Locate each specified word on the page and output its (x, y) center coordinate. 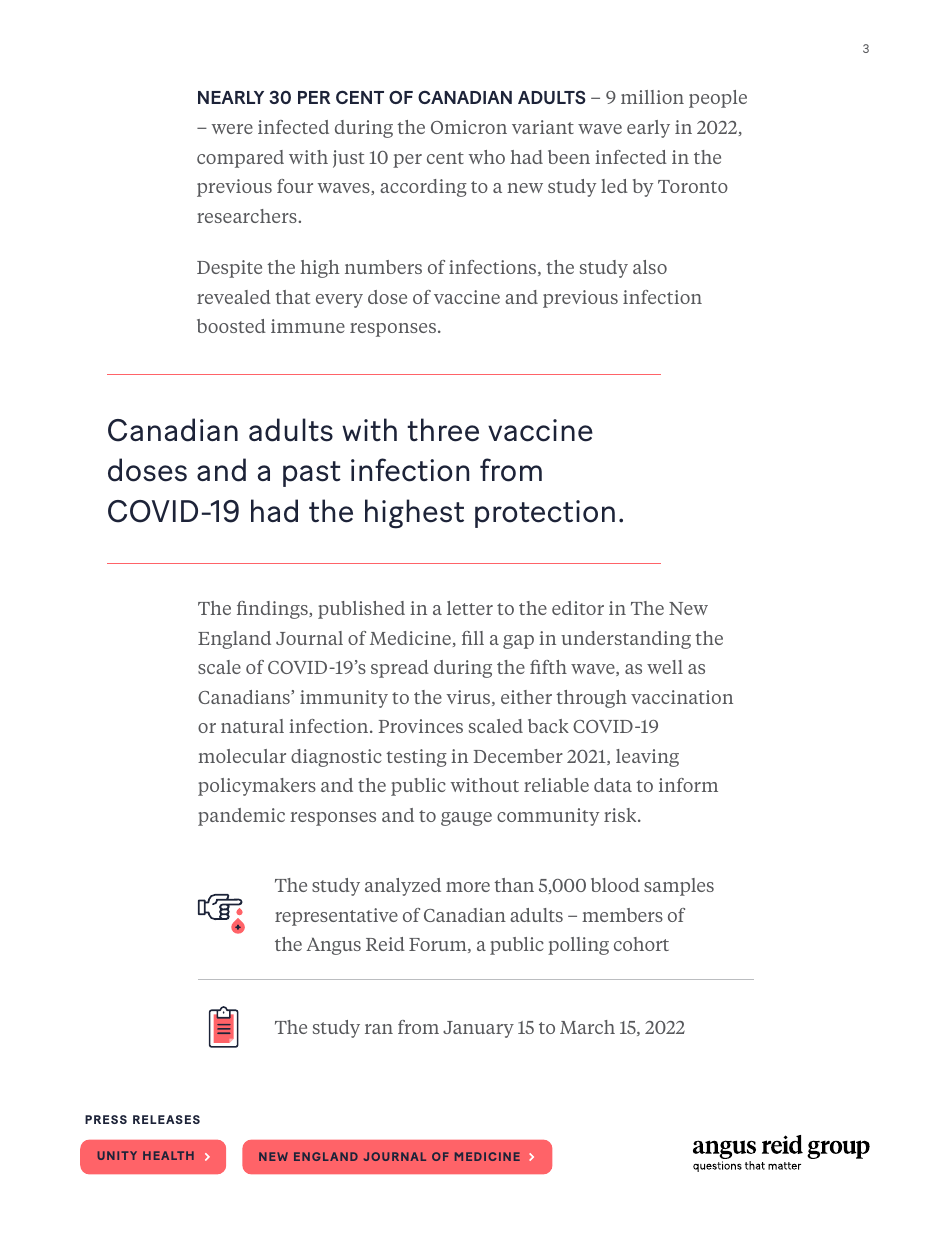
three (443, 430)
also (650, 267)
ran (379, 1029)
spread (400, 669)
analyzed (403, 887)
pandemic (241, 817)
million (652, 97)
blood (615, 885)
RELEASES (166, 1119)
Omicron (469, 127)
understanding (626, 640)
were (232, 129)
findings (273, 610)
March (587, 1027)
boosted (231, 326)
